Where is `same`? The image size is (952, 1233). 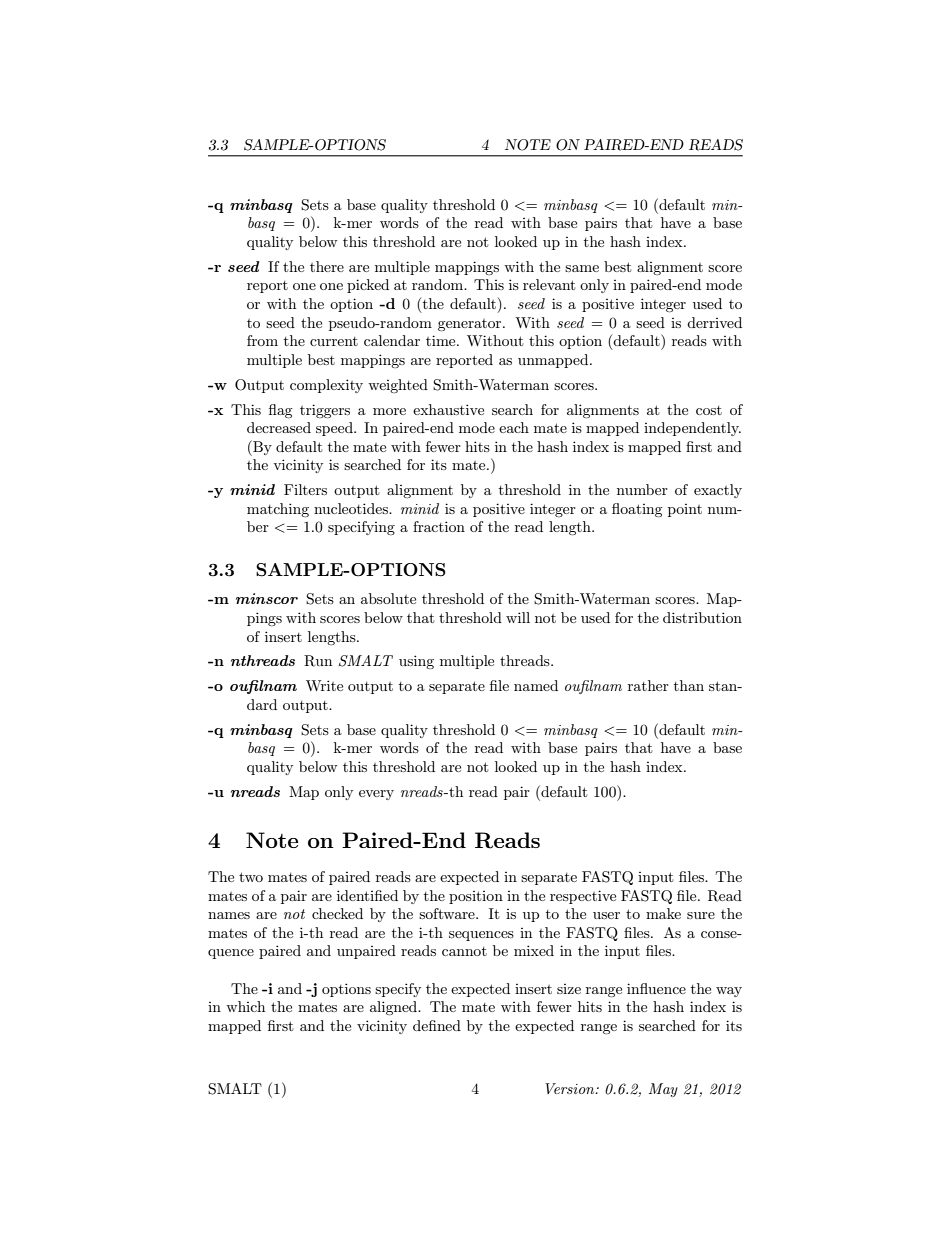 same is located at coordinates (582, 268).
